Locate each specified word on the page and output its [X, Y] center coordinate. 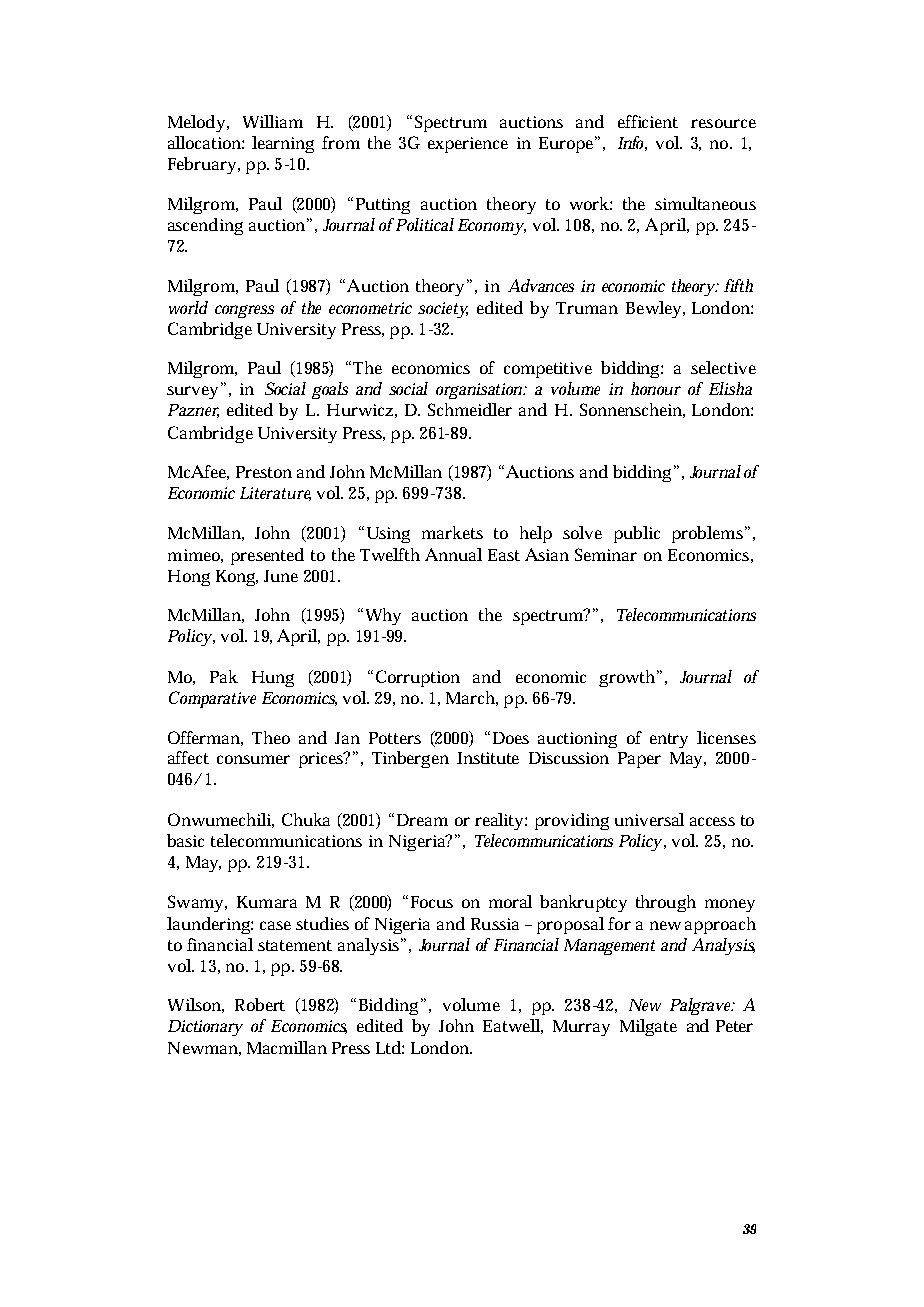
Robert [260, 1004]
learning [283, 144]
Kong [237, 578]
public [637, 534]
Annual [453, 554]
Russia [495, 924]
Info [632, 143]
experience [468, 145]
